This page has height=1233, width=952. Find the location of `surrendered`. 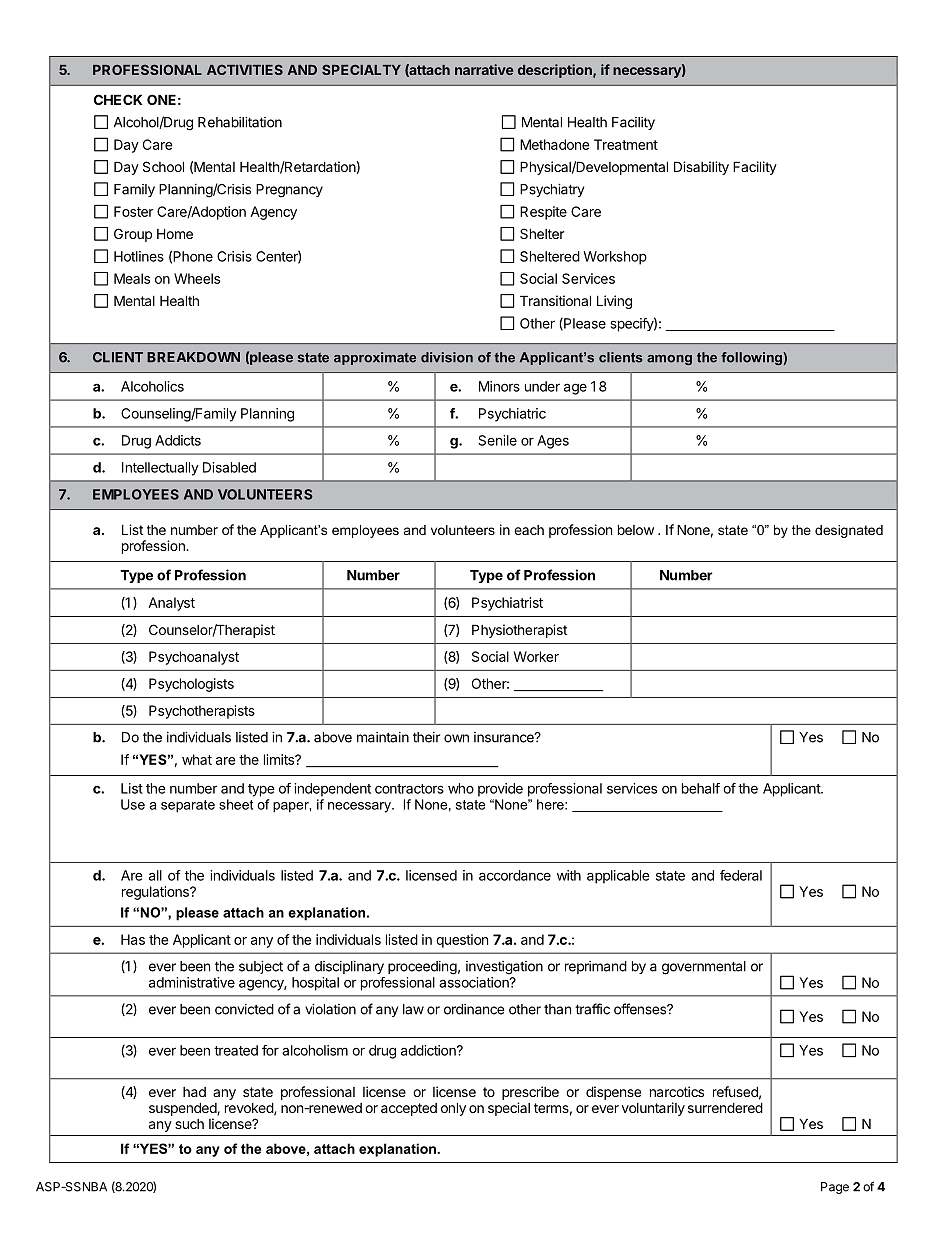

surrendered is located at coordinates (725, 1107).
